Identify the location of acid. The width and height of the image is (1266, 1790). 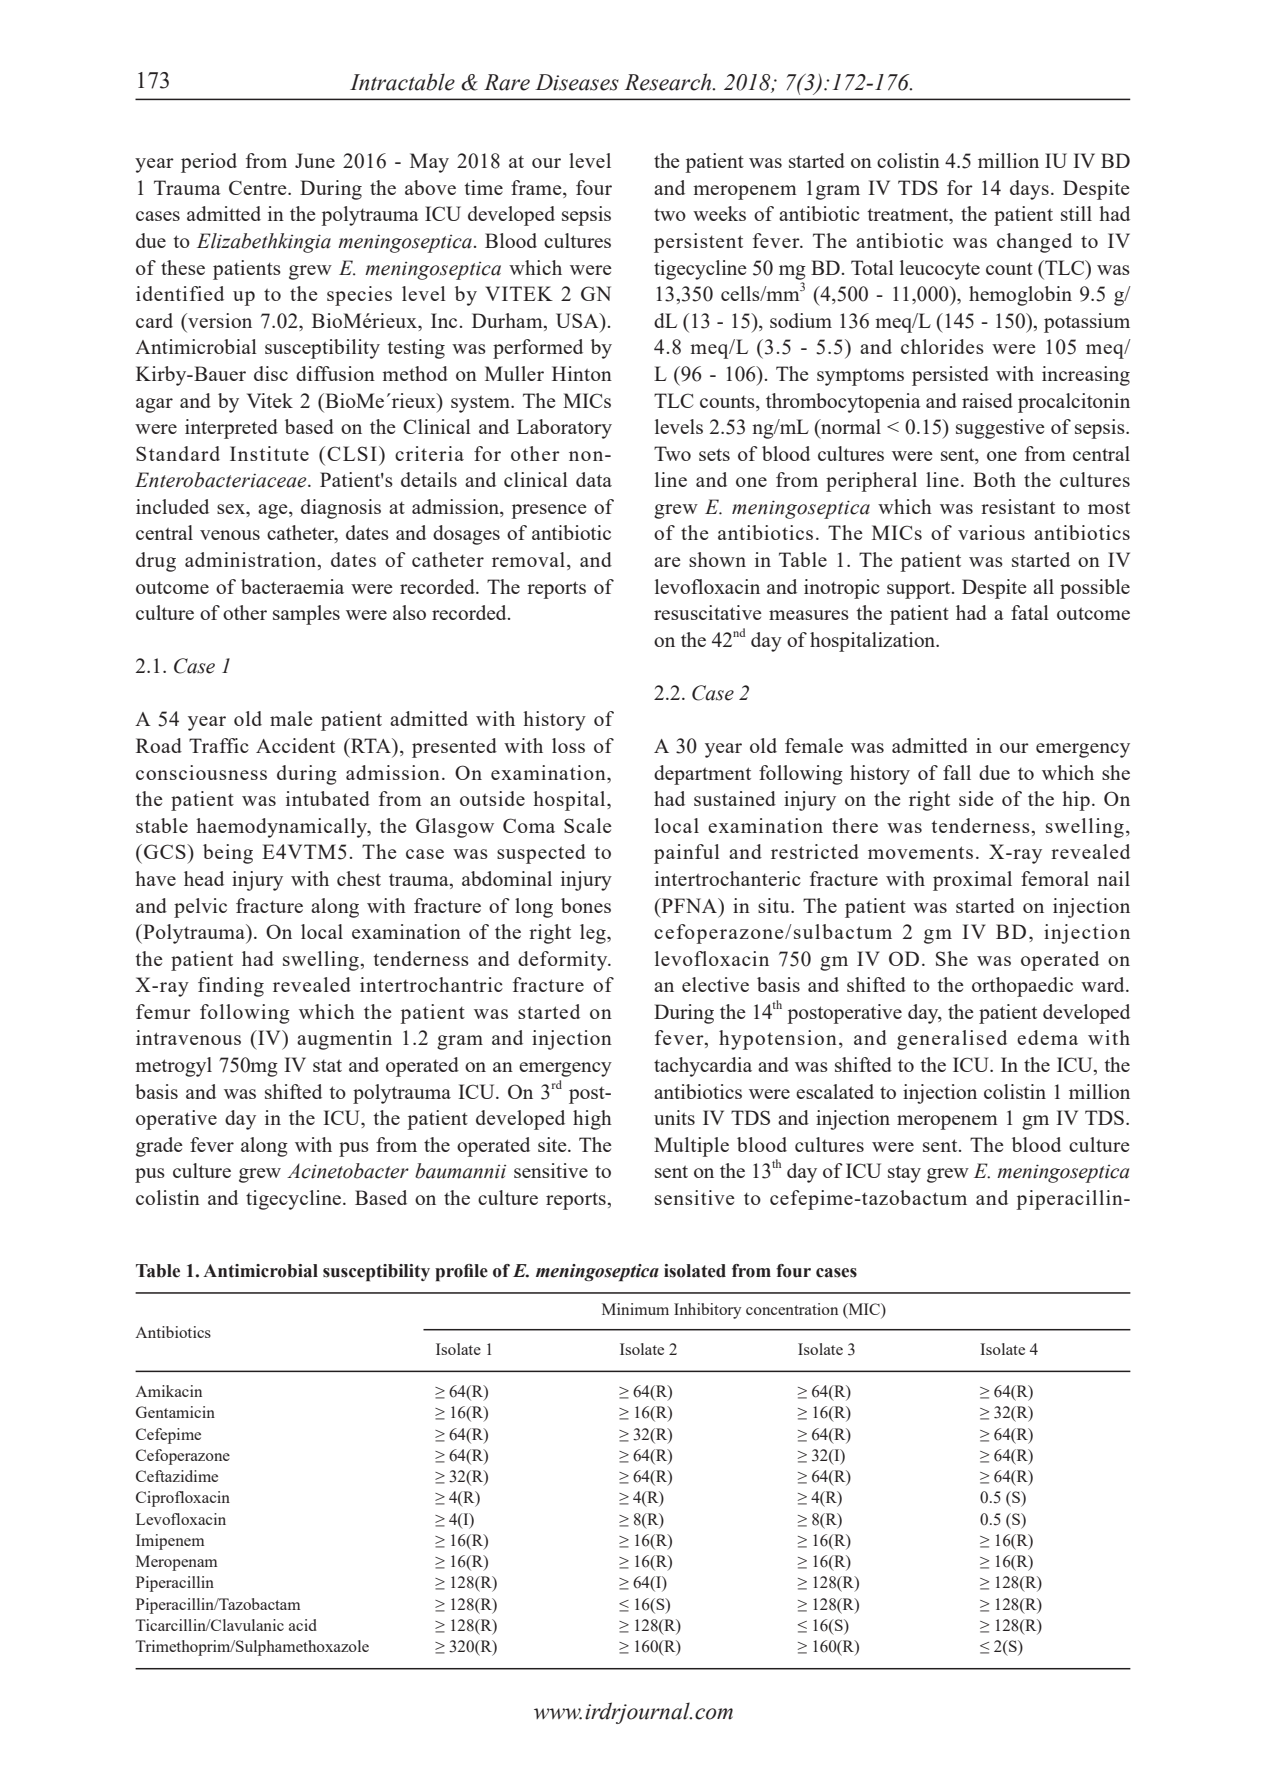
(303, 1625).
